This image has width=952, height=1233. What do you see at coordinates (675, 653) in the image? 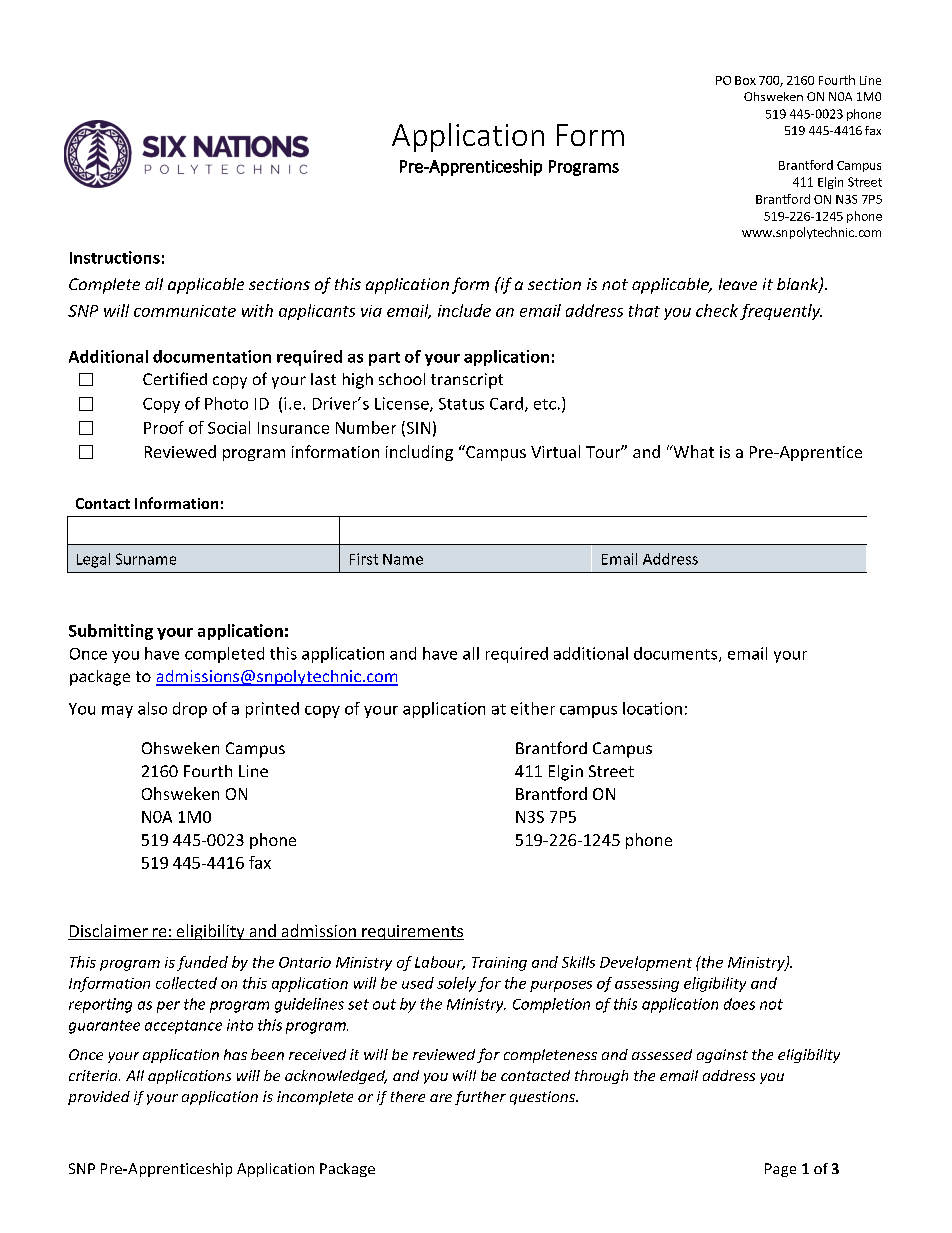
I see `documents` at bounding box center [675, 653].
